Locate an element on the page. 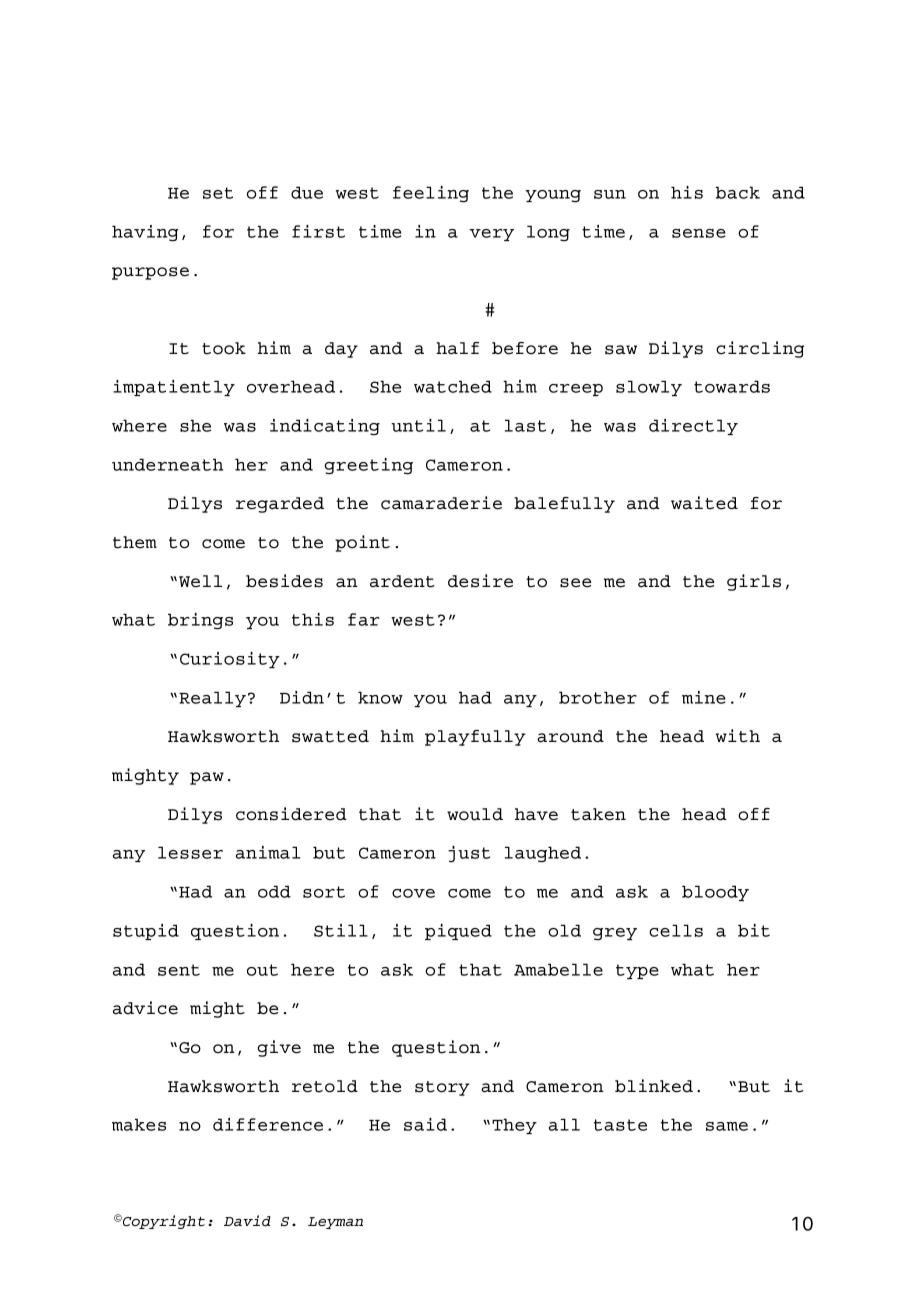  feeling is located at coordinates (431, 194).
